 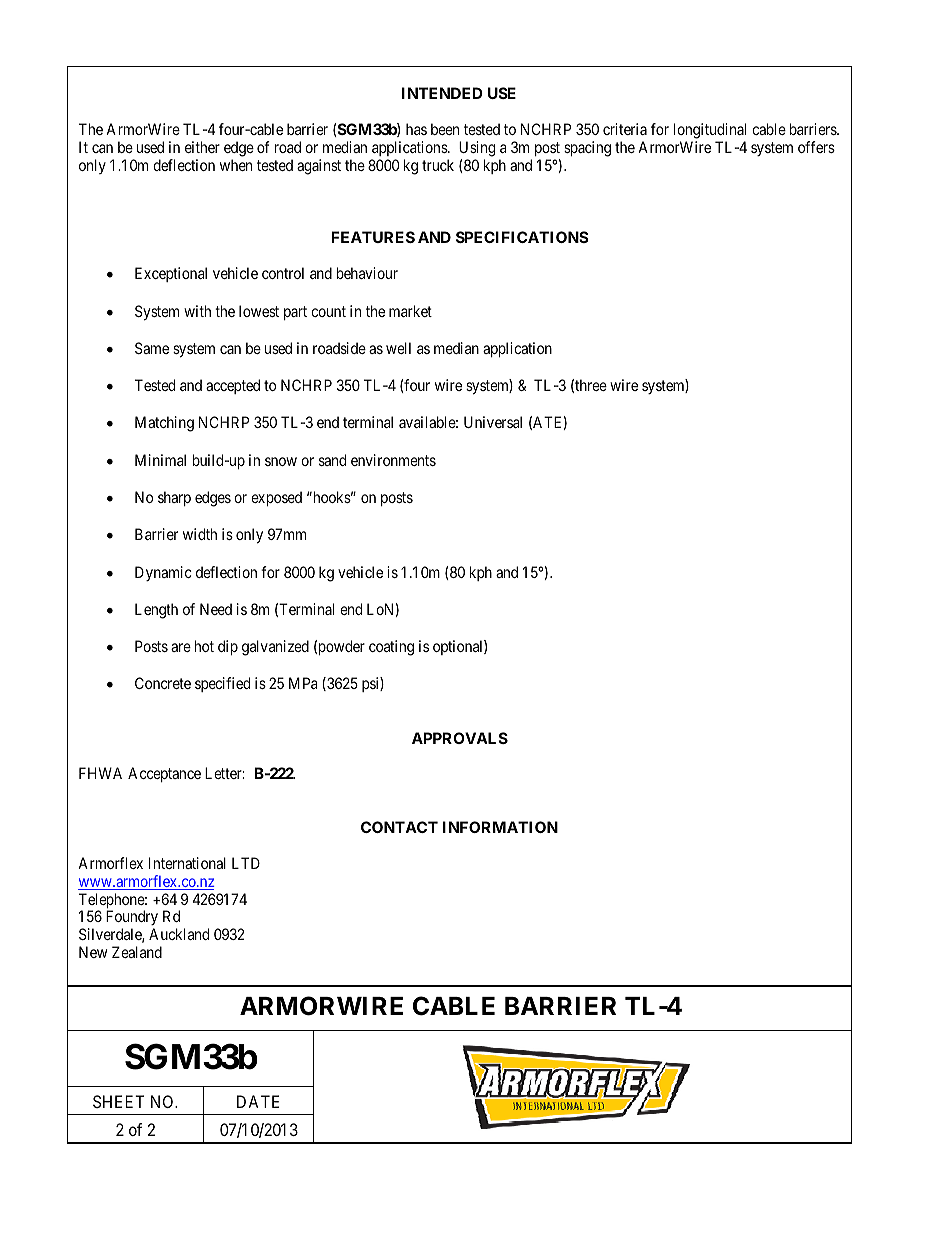 I want to click on hot, so click(x=204, y=646).
